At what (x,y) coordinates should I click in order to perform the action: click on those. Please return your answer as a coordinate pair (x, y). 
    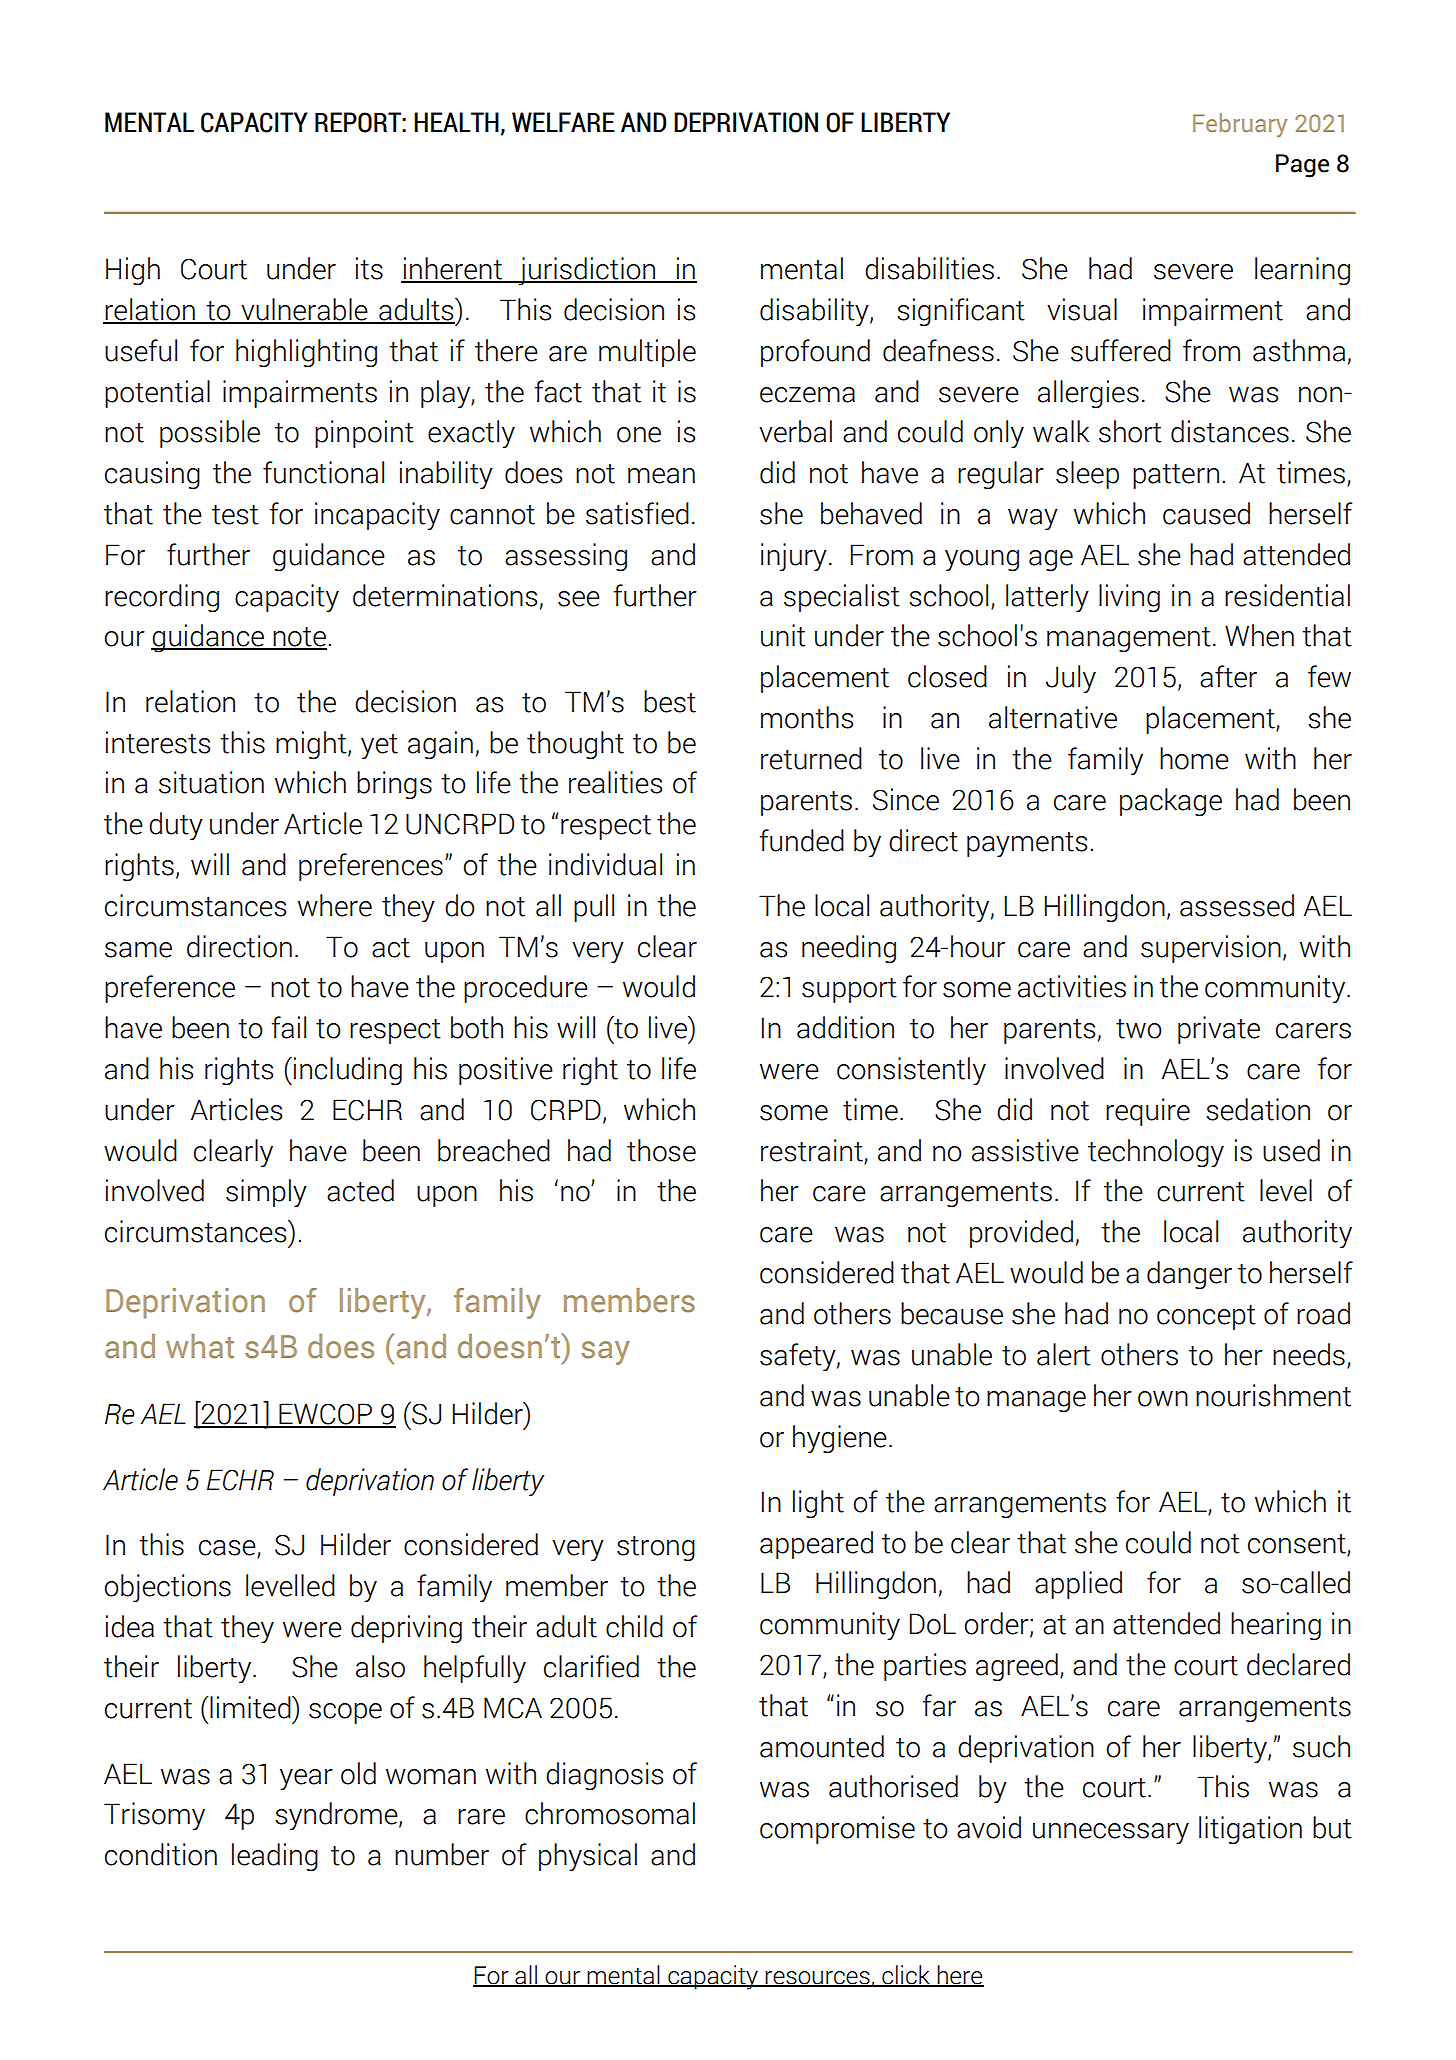
    Looking at the image, I should click on (661, 1150).
